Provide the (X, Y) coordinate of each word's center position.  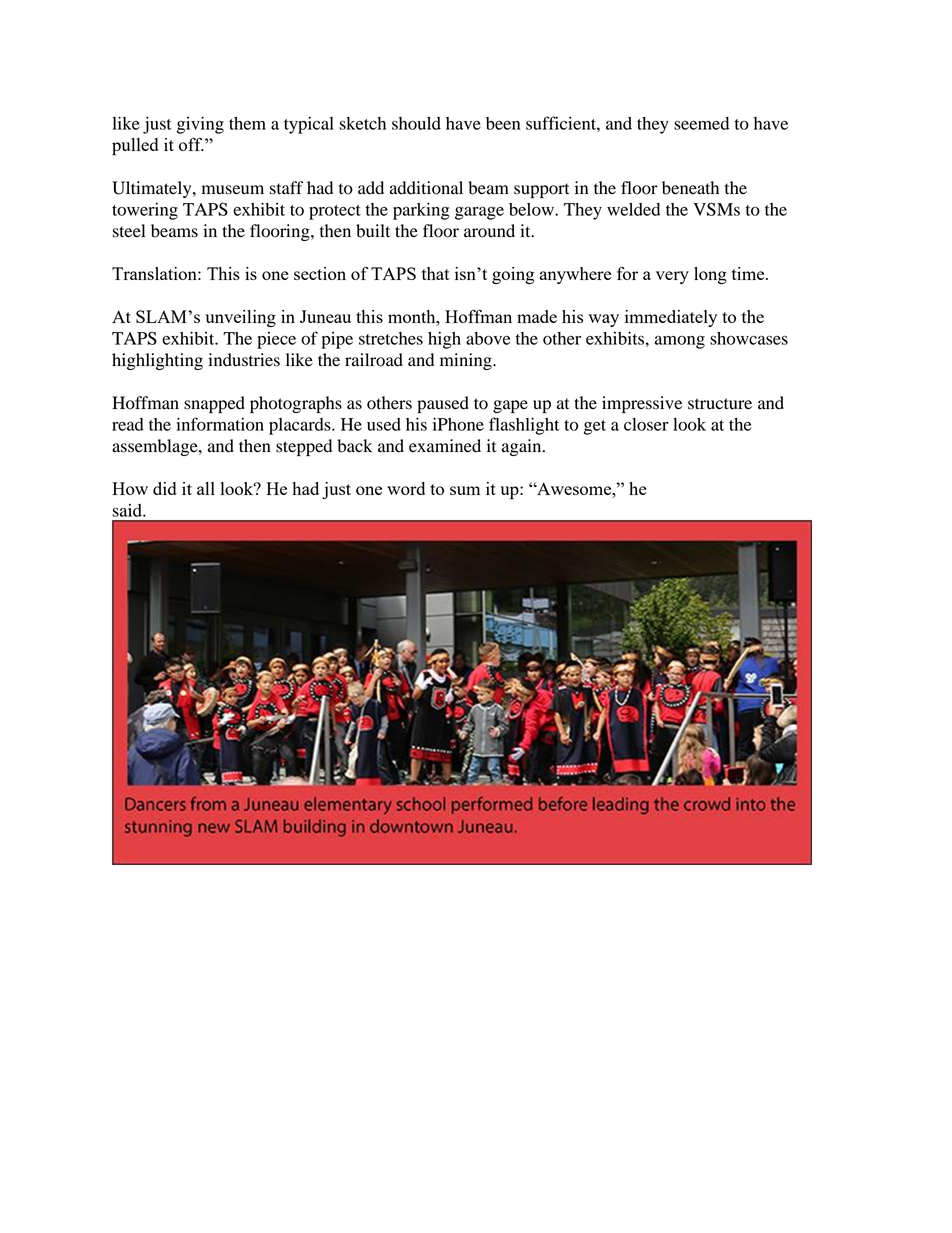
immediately (671, 318)
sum (465, 490)
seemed (701, 123)
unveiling (240, 318)
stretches (391, 338)
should (416, 123)
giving (200, 125)
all (206, 488)
